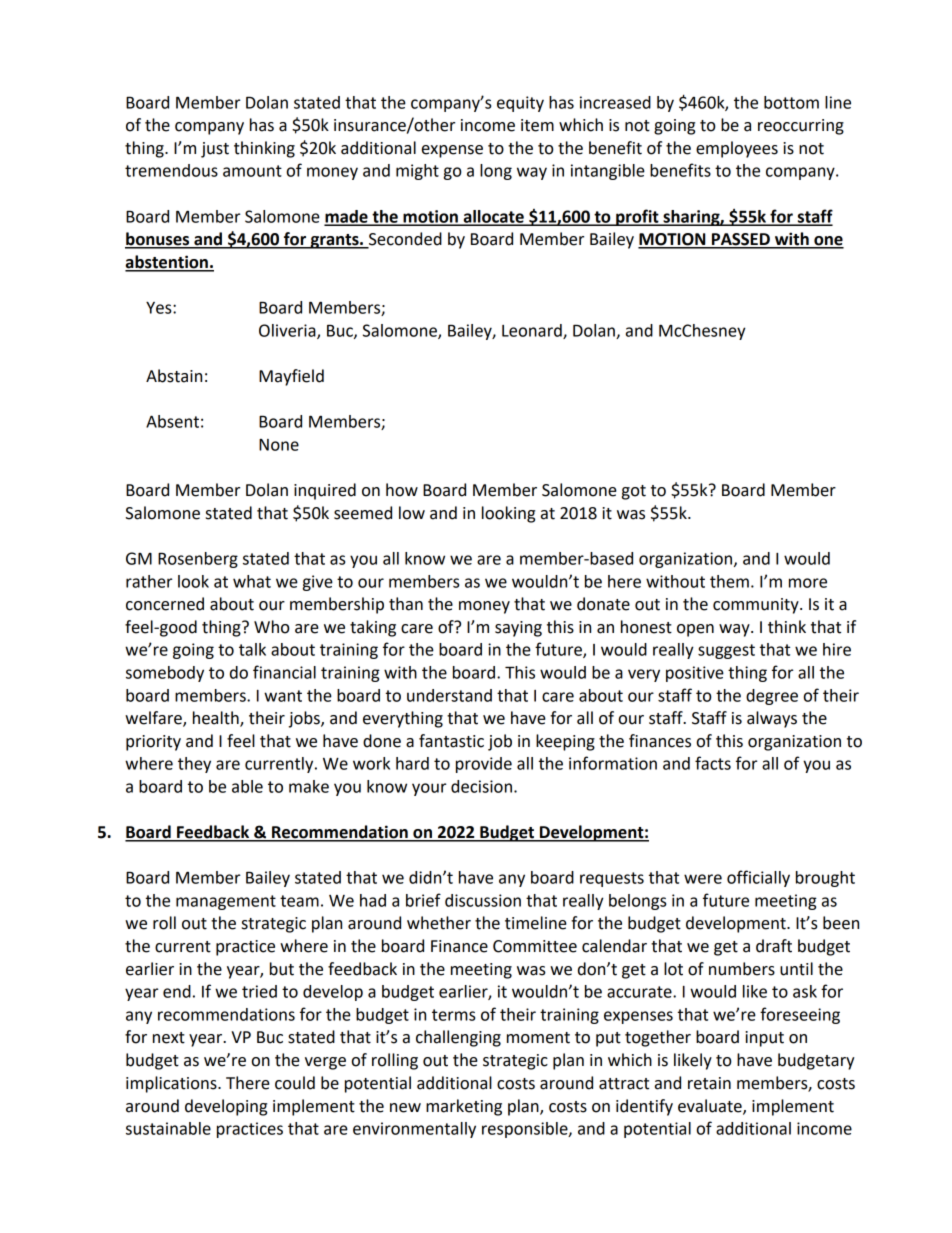 The width and height of the document is (952, 1233). Describe the element at coordinates (464, 1107) in the document. I see `marketing` at that location.
